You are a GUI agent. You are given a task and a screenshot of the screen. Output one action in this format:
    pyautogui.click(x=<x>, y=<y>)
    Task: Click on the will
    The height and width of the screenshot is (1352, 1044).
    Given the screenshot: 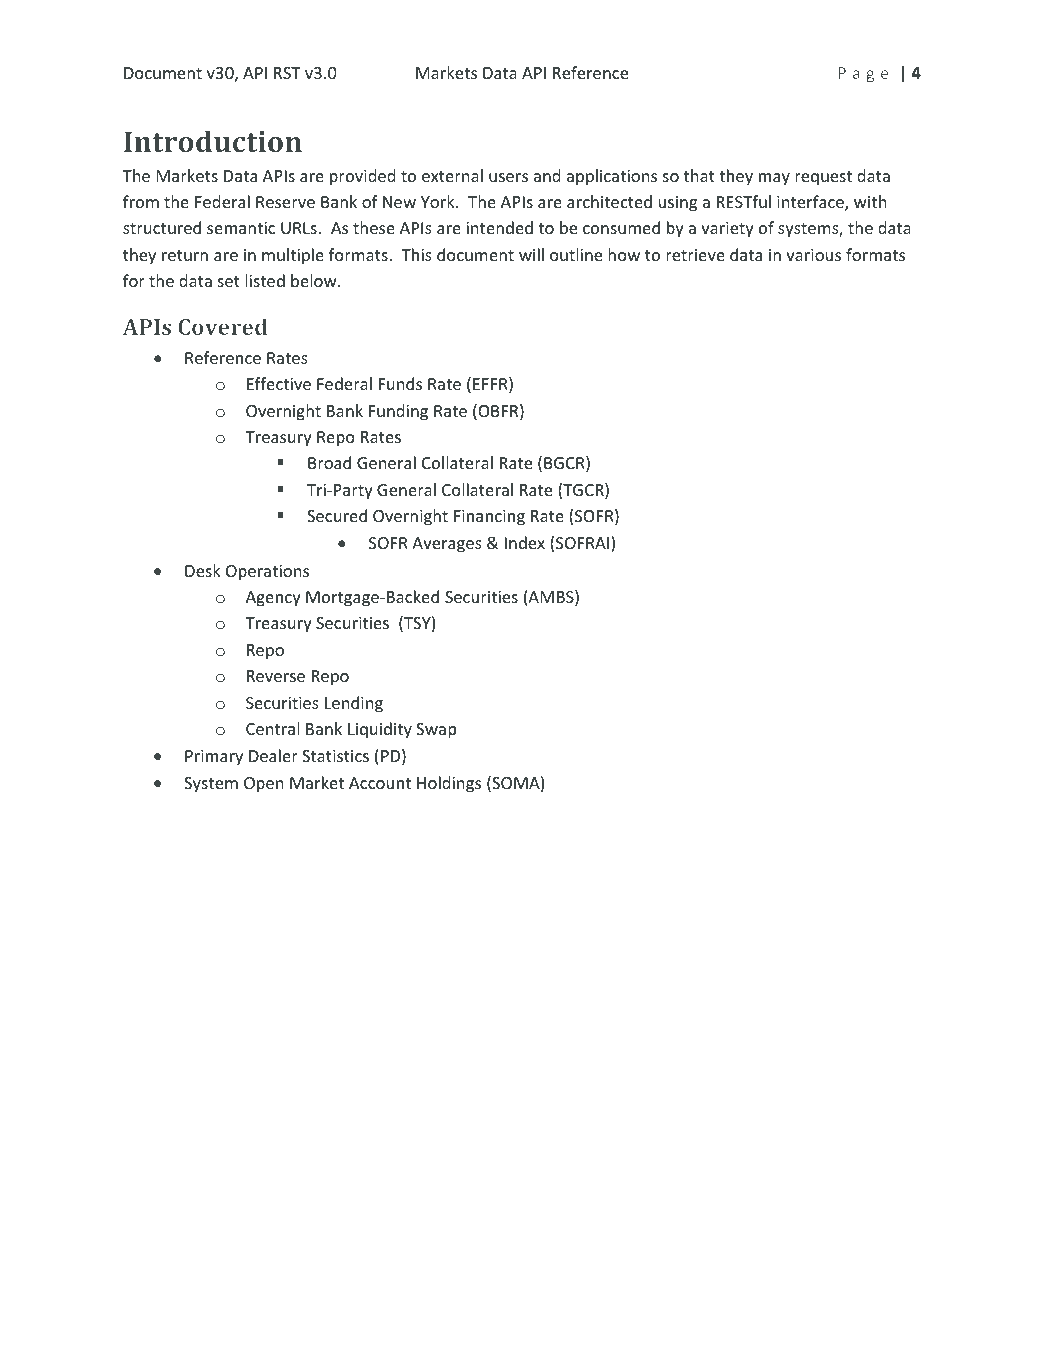 What is the action you would take?
    pyautogui.click(x=531, y=254)
